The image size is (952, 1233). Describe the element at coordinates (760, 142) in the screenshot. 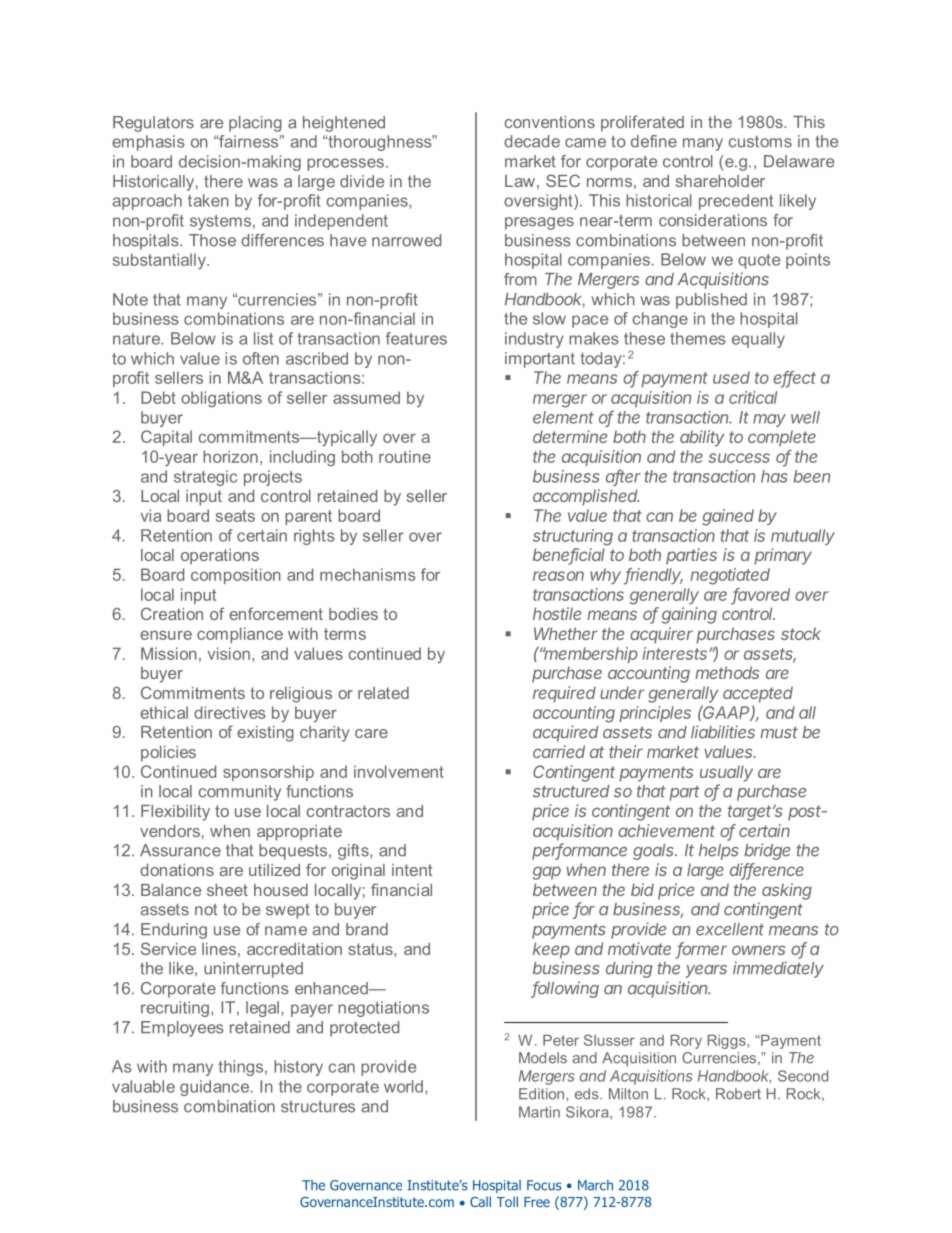

I see `customs` at that location.
